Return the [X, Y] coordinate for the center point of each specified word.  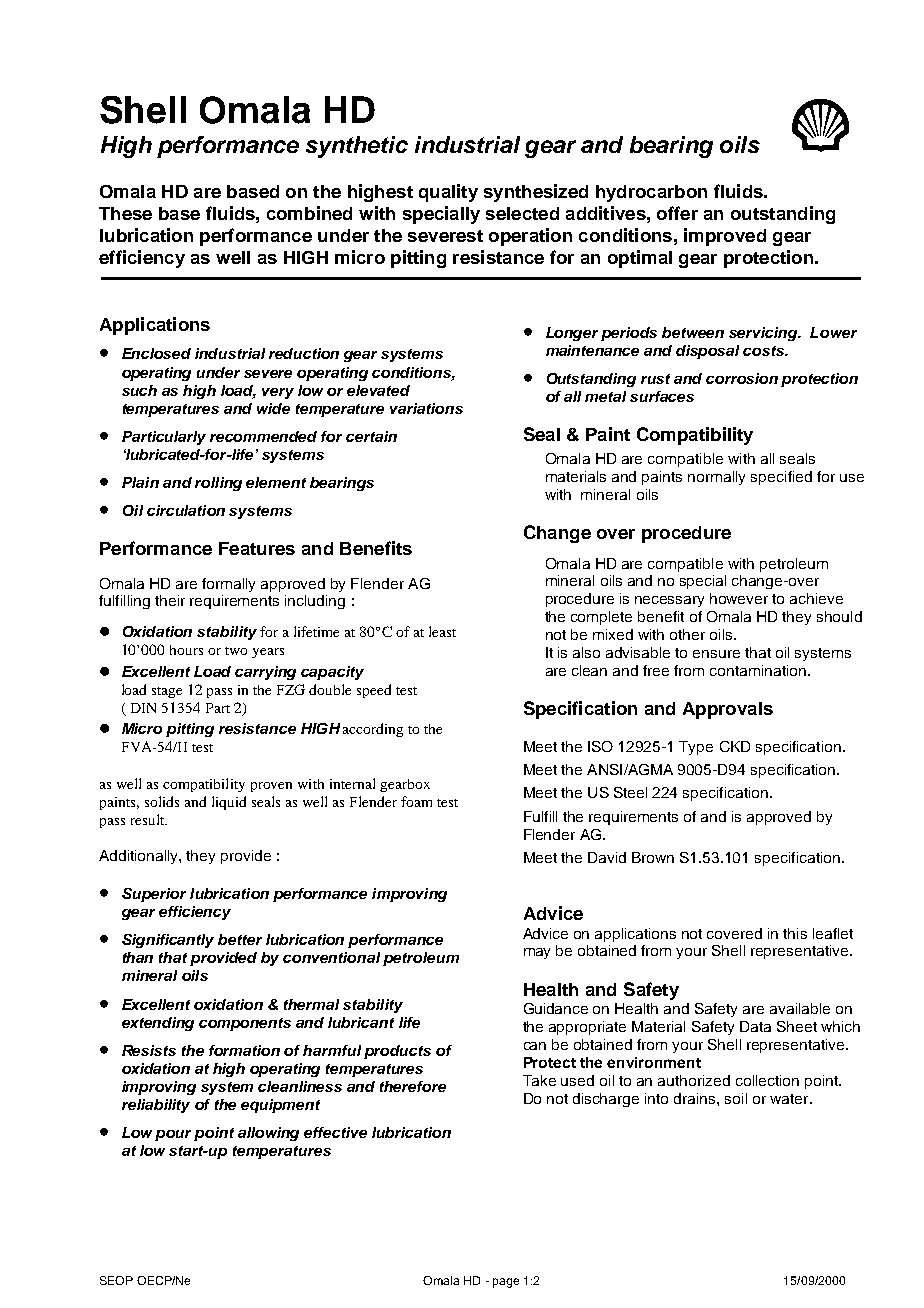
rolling [218, 484]
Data [755, 1026]
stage [167, 692]
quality [448, 193]
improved [725, 237]
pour [175, 1135]
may [537, 953]
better [240, 939]
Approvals [728, 710]
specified [781, 478]
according [373, 730]
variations [426, 408]
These [125, 213]
